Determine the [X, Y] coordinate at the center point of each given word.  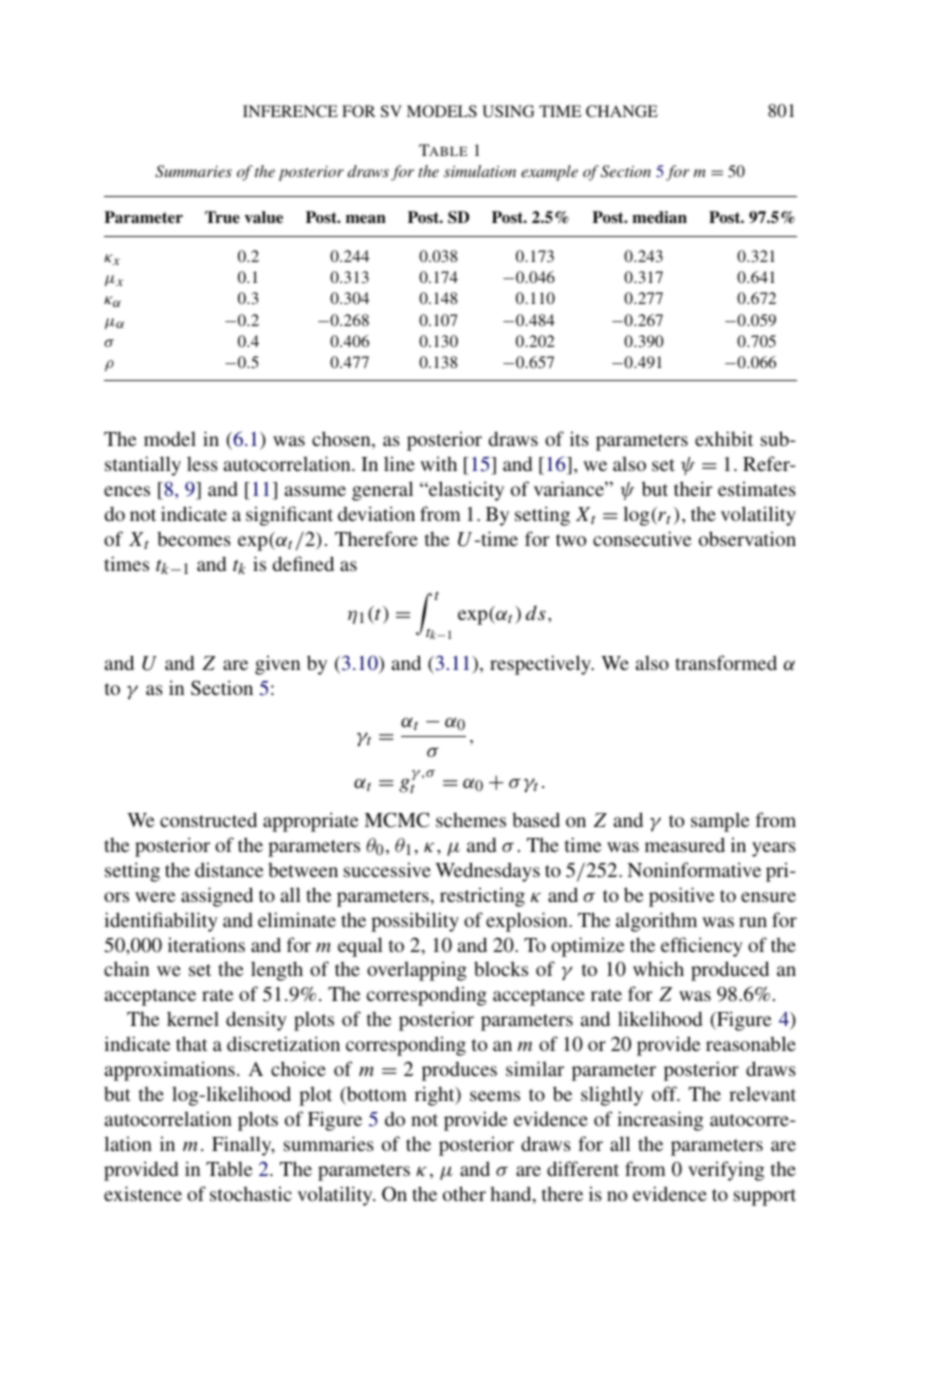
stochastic [251, 1193]
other [464, 1193]
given [277, 665]
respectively [541, 665]
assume [315, 491]
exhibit [724, 438]
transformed [726, 662]
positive [681, 897]
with [438, 463]
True [222, 217]
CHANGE [622, 111]
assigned [217, 897]
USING [508, 111]
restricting [482, 897]
